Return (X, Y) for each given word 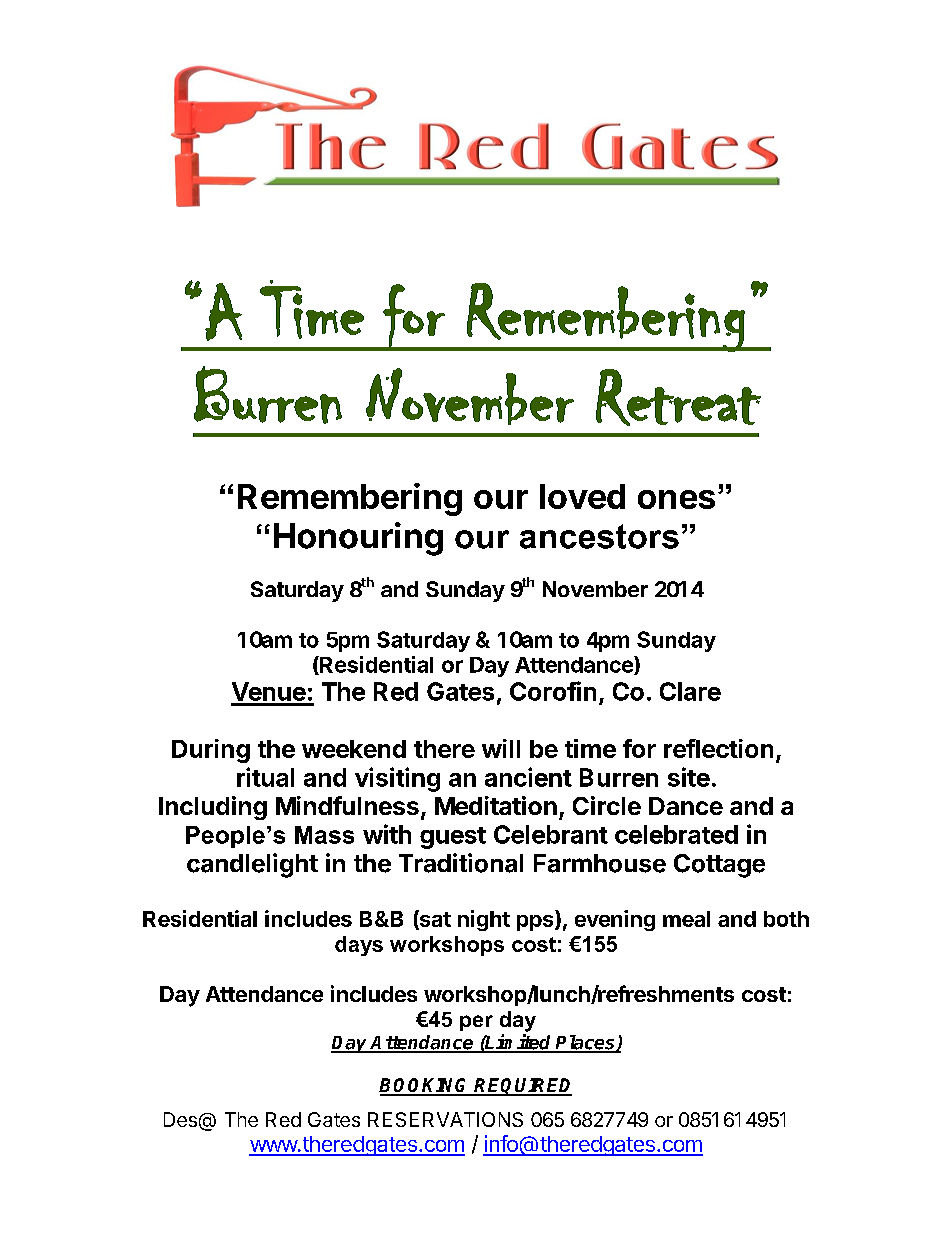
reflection (718, 748)
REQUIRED (522, 1087)
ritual (265, 777)
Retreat (678, 397)
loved (582, 496)
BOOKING (425, 1086)
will (501, 748)
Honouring (358, 539)
